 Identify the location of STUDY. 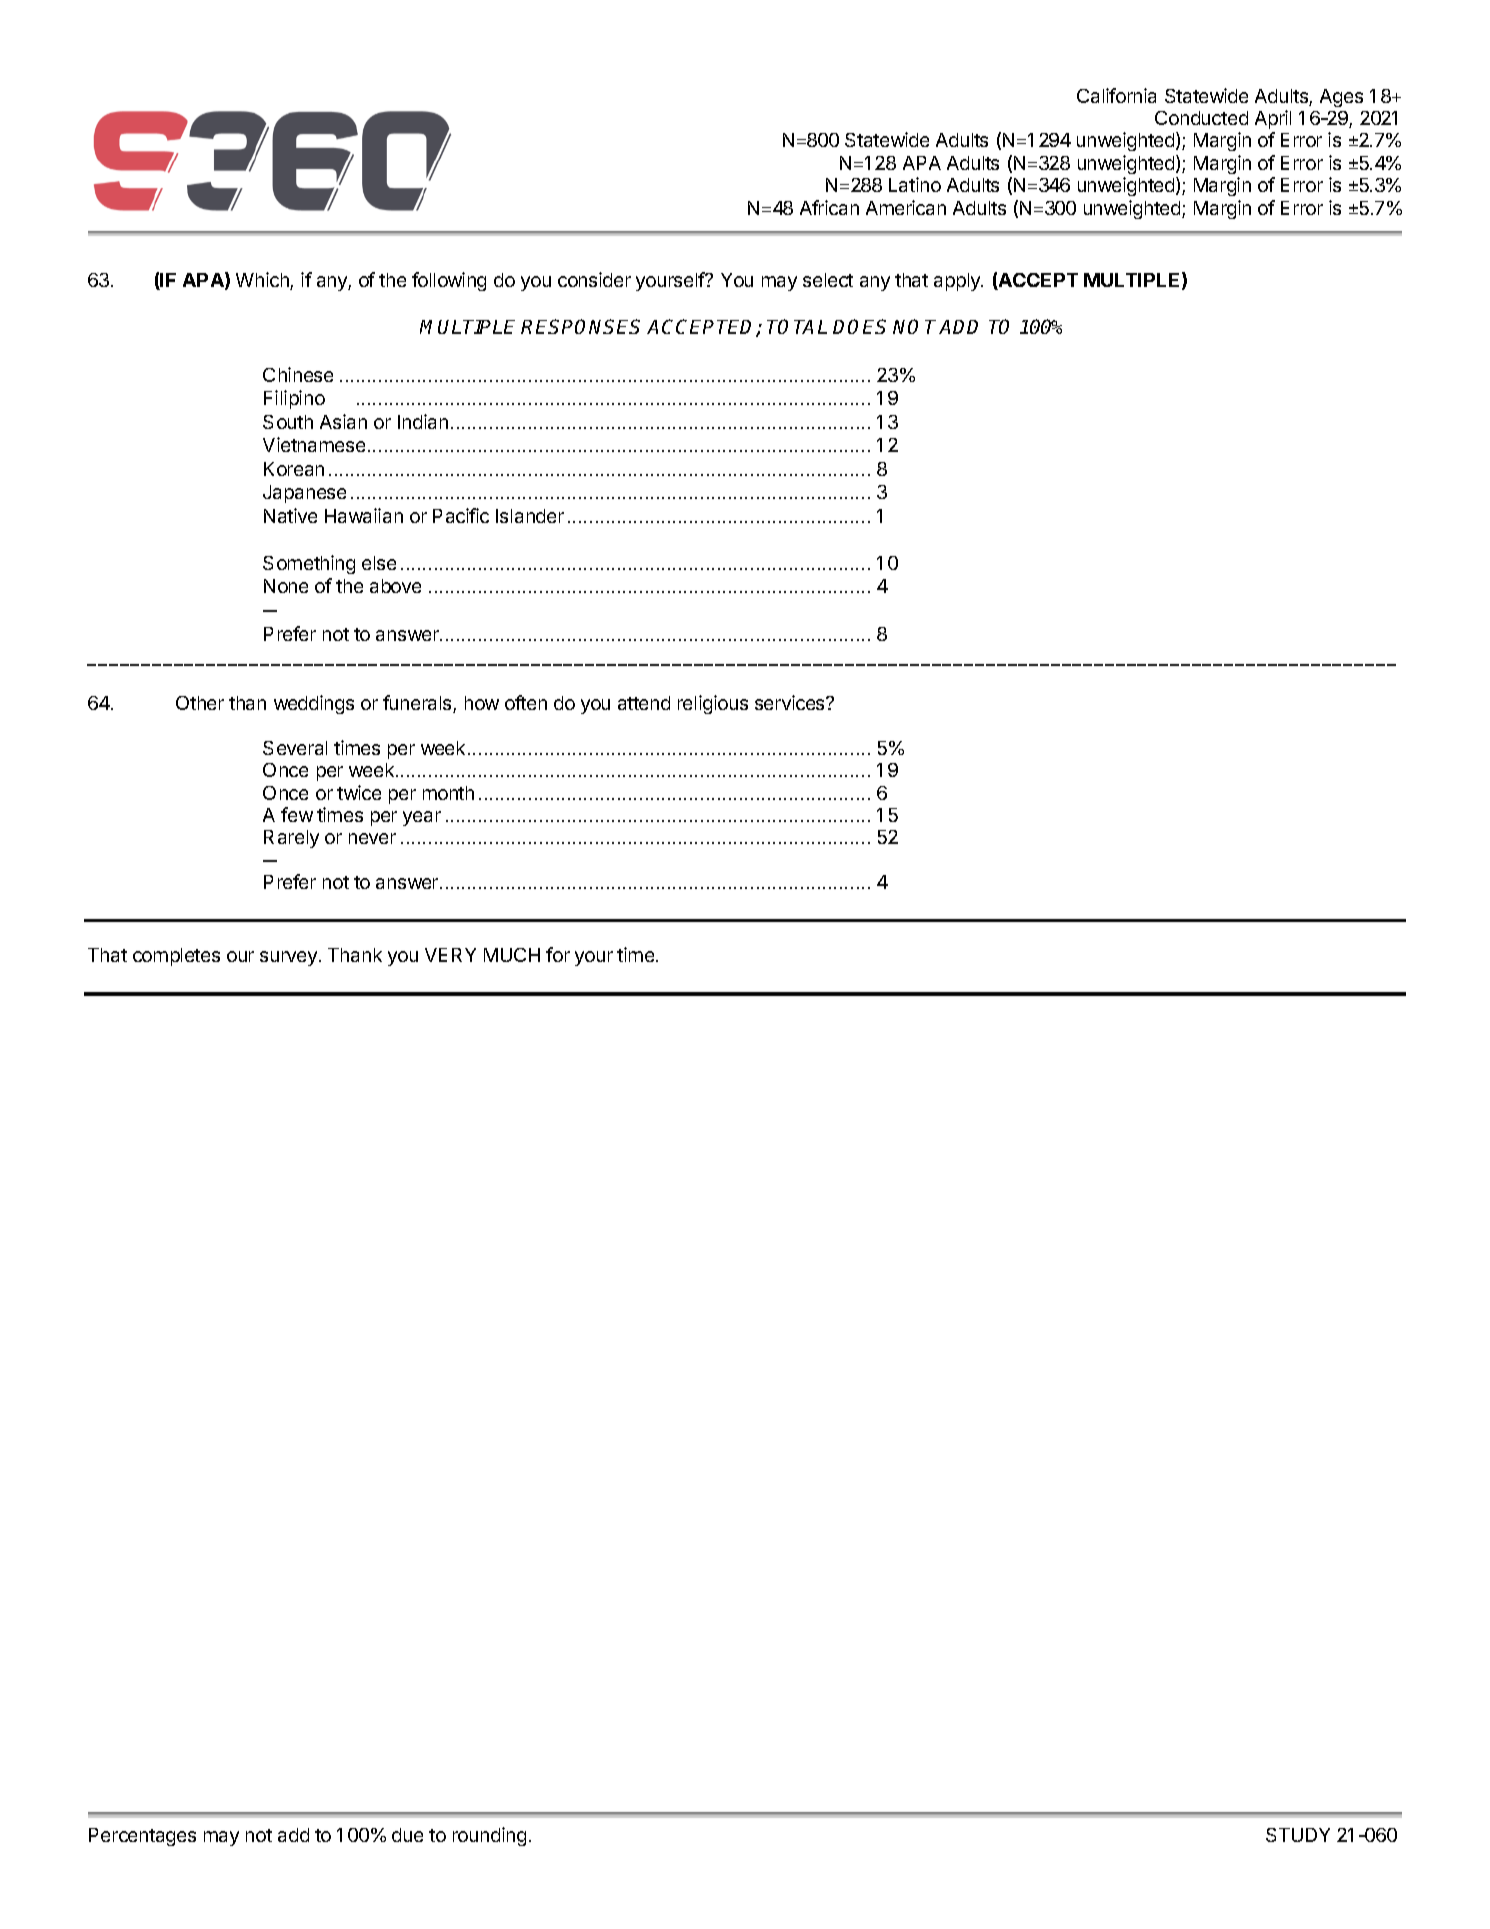
(1298, 1835).
